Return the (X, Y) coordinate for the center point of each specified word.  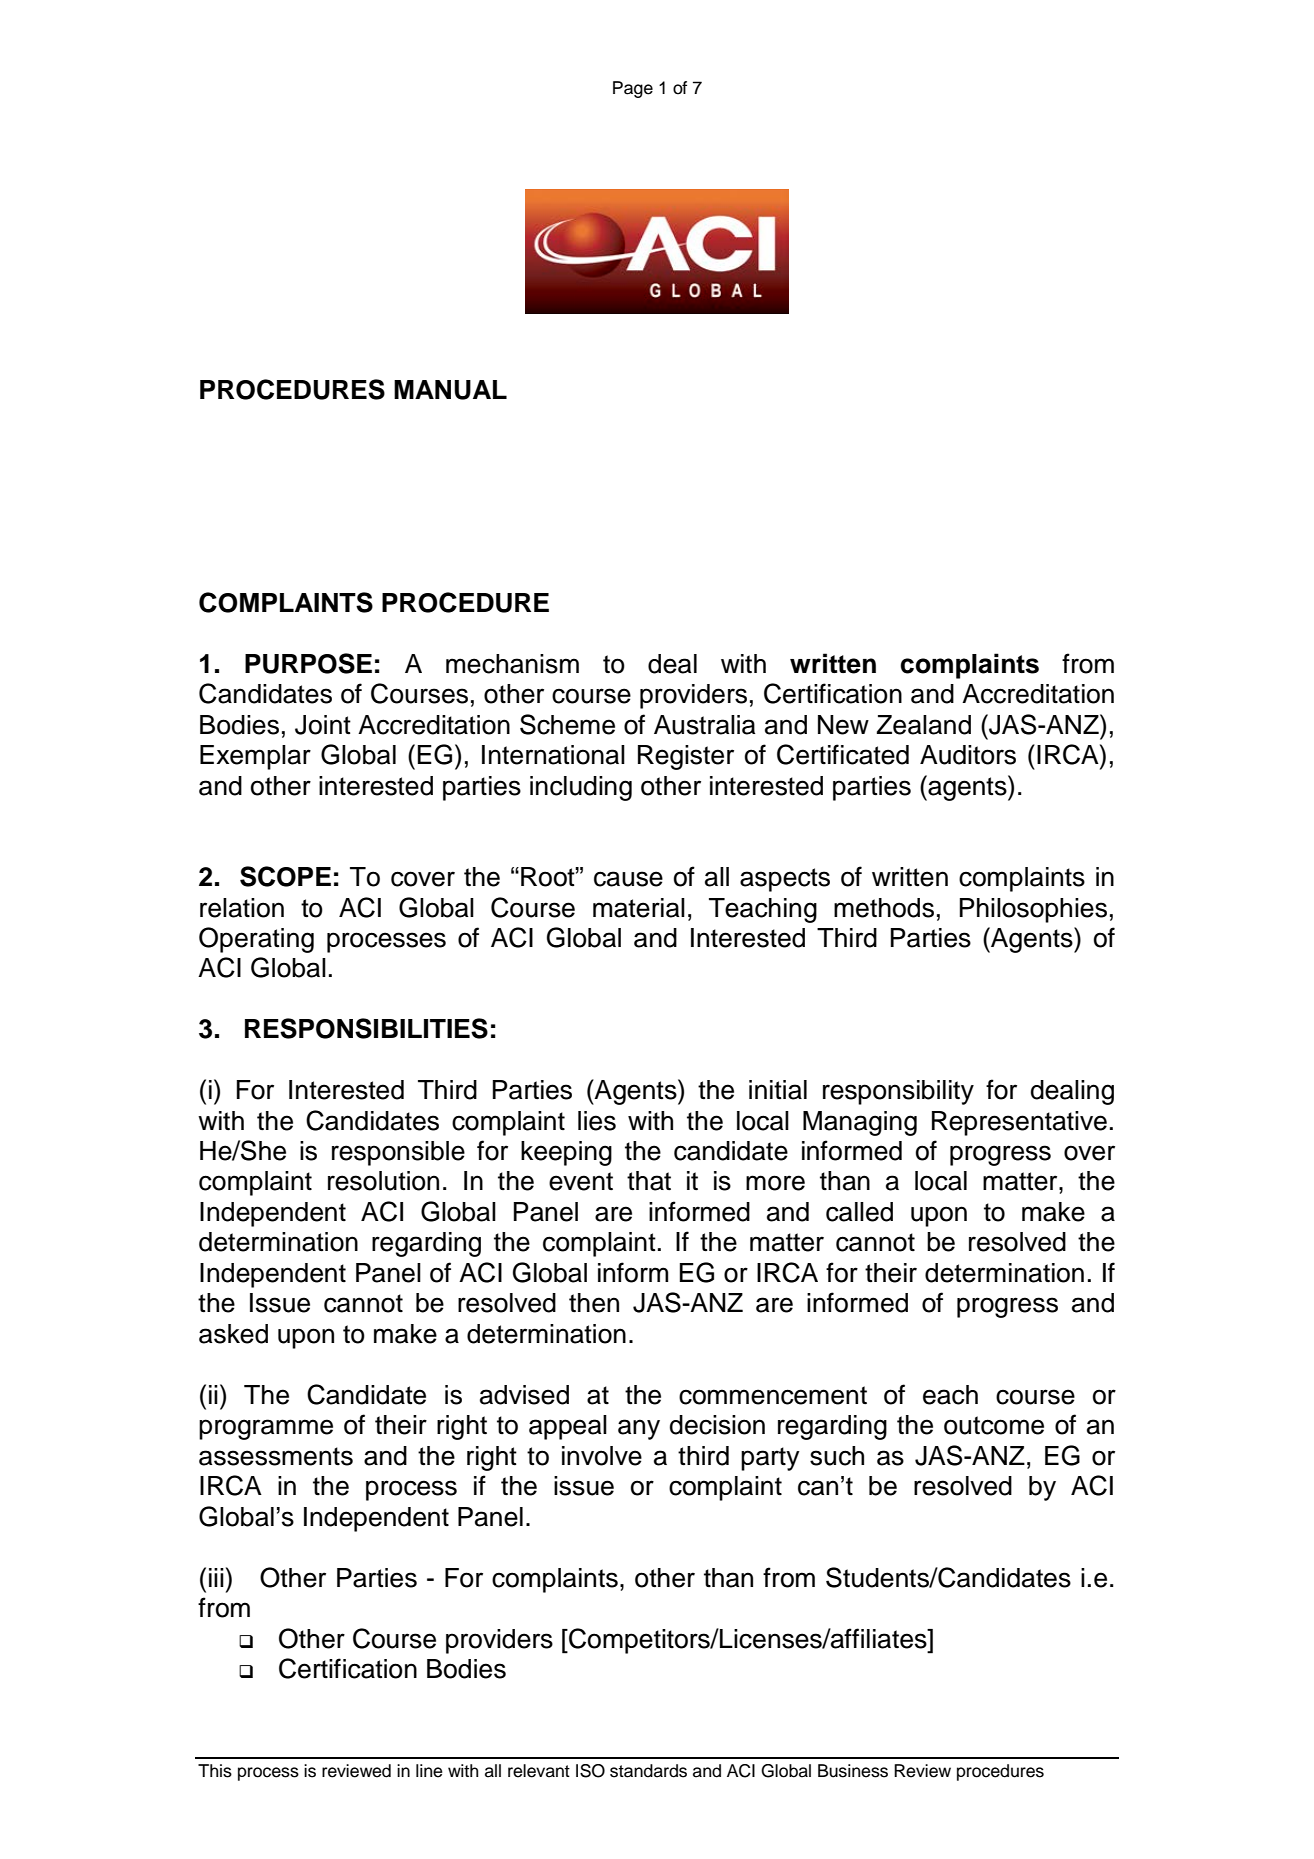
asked (233, 1334)
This (215, 1771)
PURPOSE (308, 663)
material (639, 908)
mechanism (512, 664)
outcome (994, 1425)
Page (633, 89)
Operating (256, 940)
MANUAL (450, 390)
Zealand (924, 725)
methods (884, 908)
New (843, 725)
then (594, 1303)
